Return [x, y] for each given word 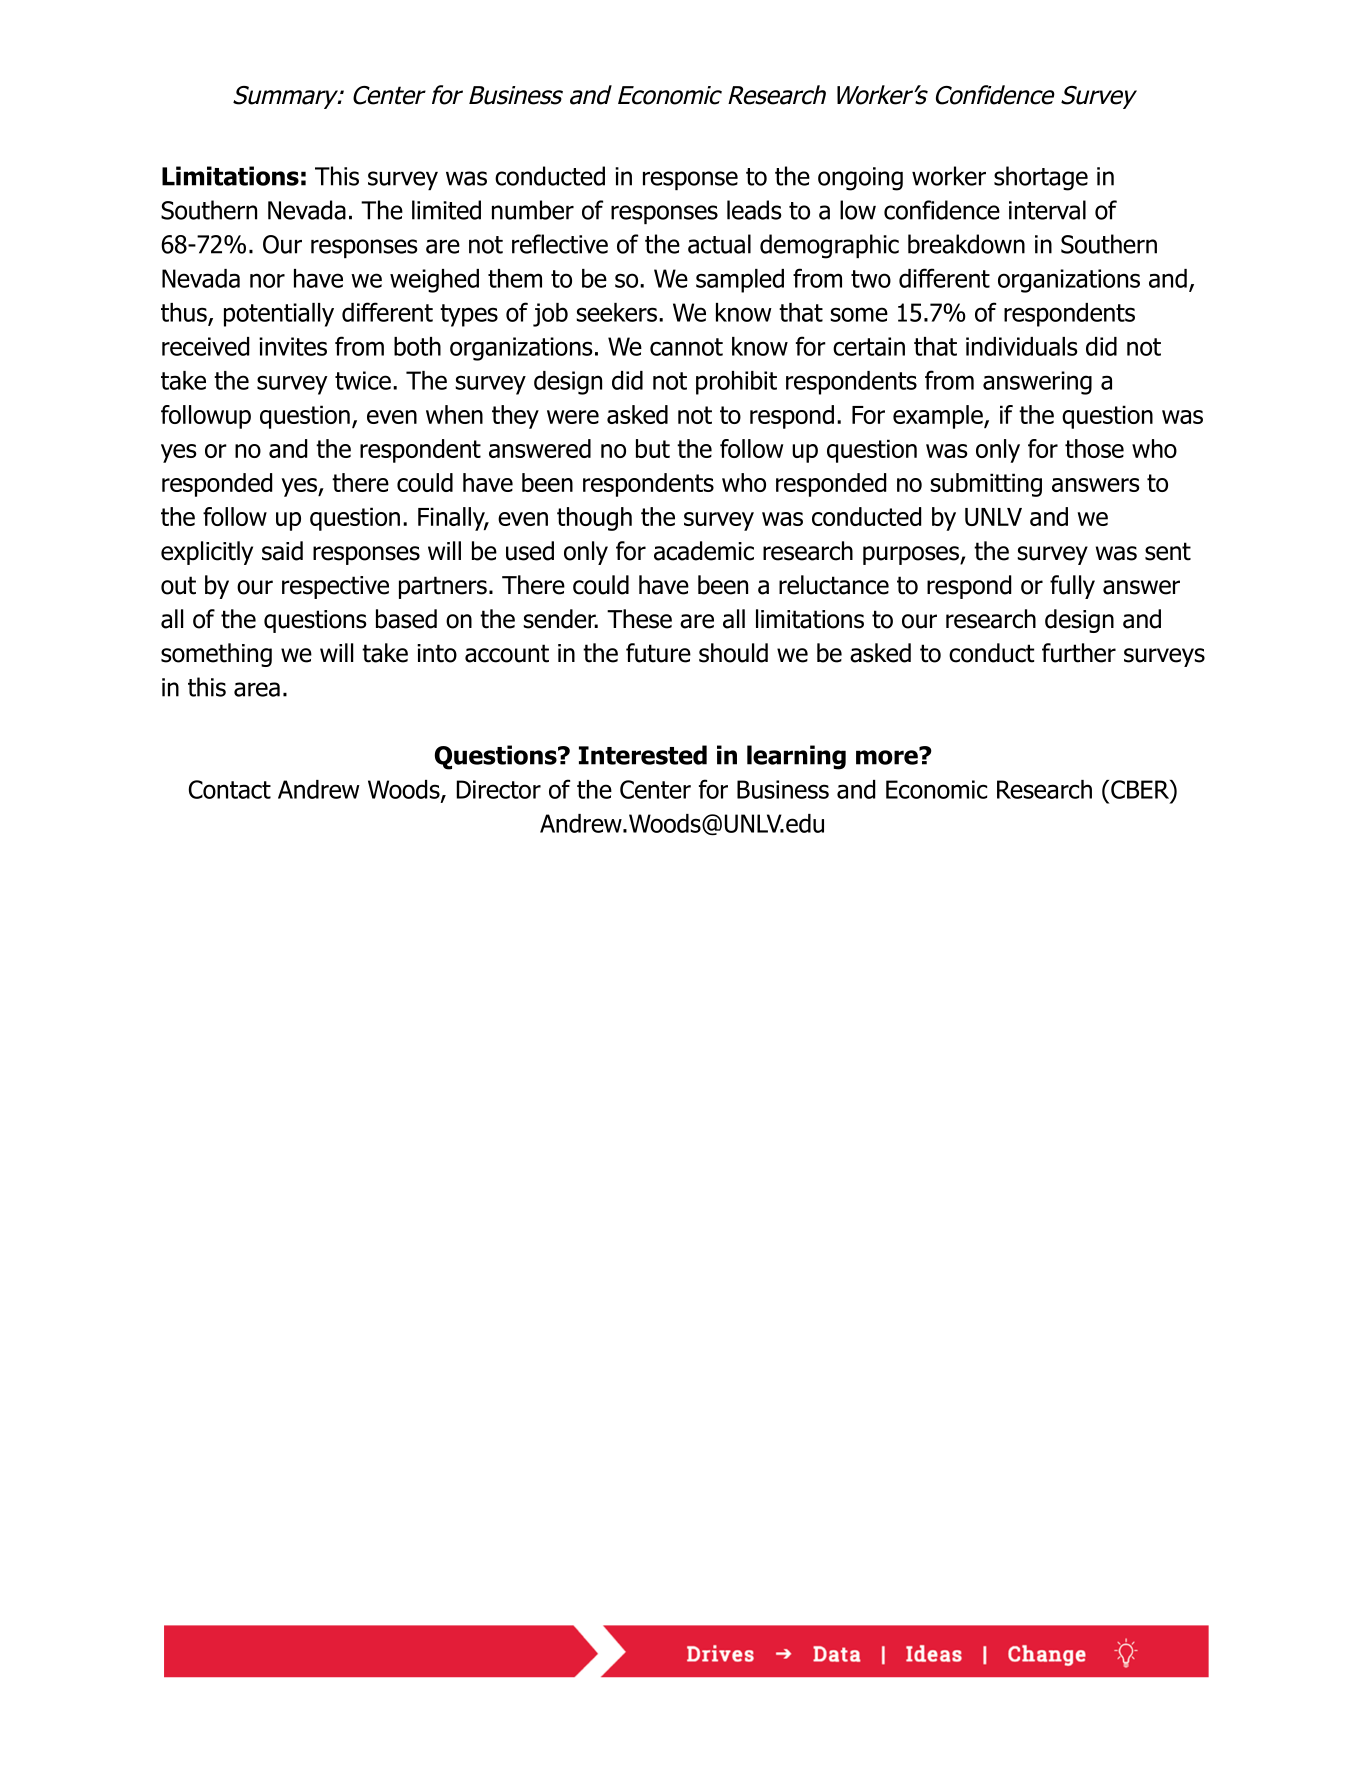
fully [1072, 587]
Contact [230, 789]
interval [1047, 210]
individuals [1022, 346]
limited [446, 210]
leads [754, 210]
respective [335, 587]
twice [363, 380]
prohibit [736, 383]
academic [704, 551]
